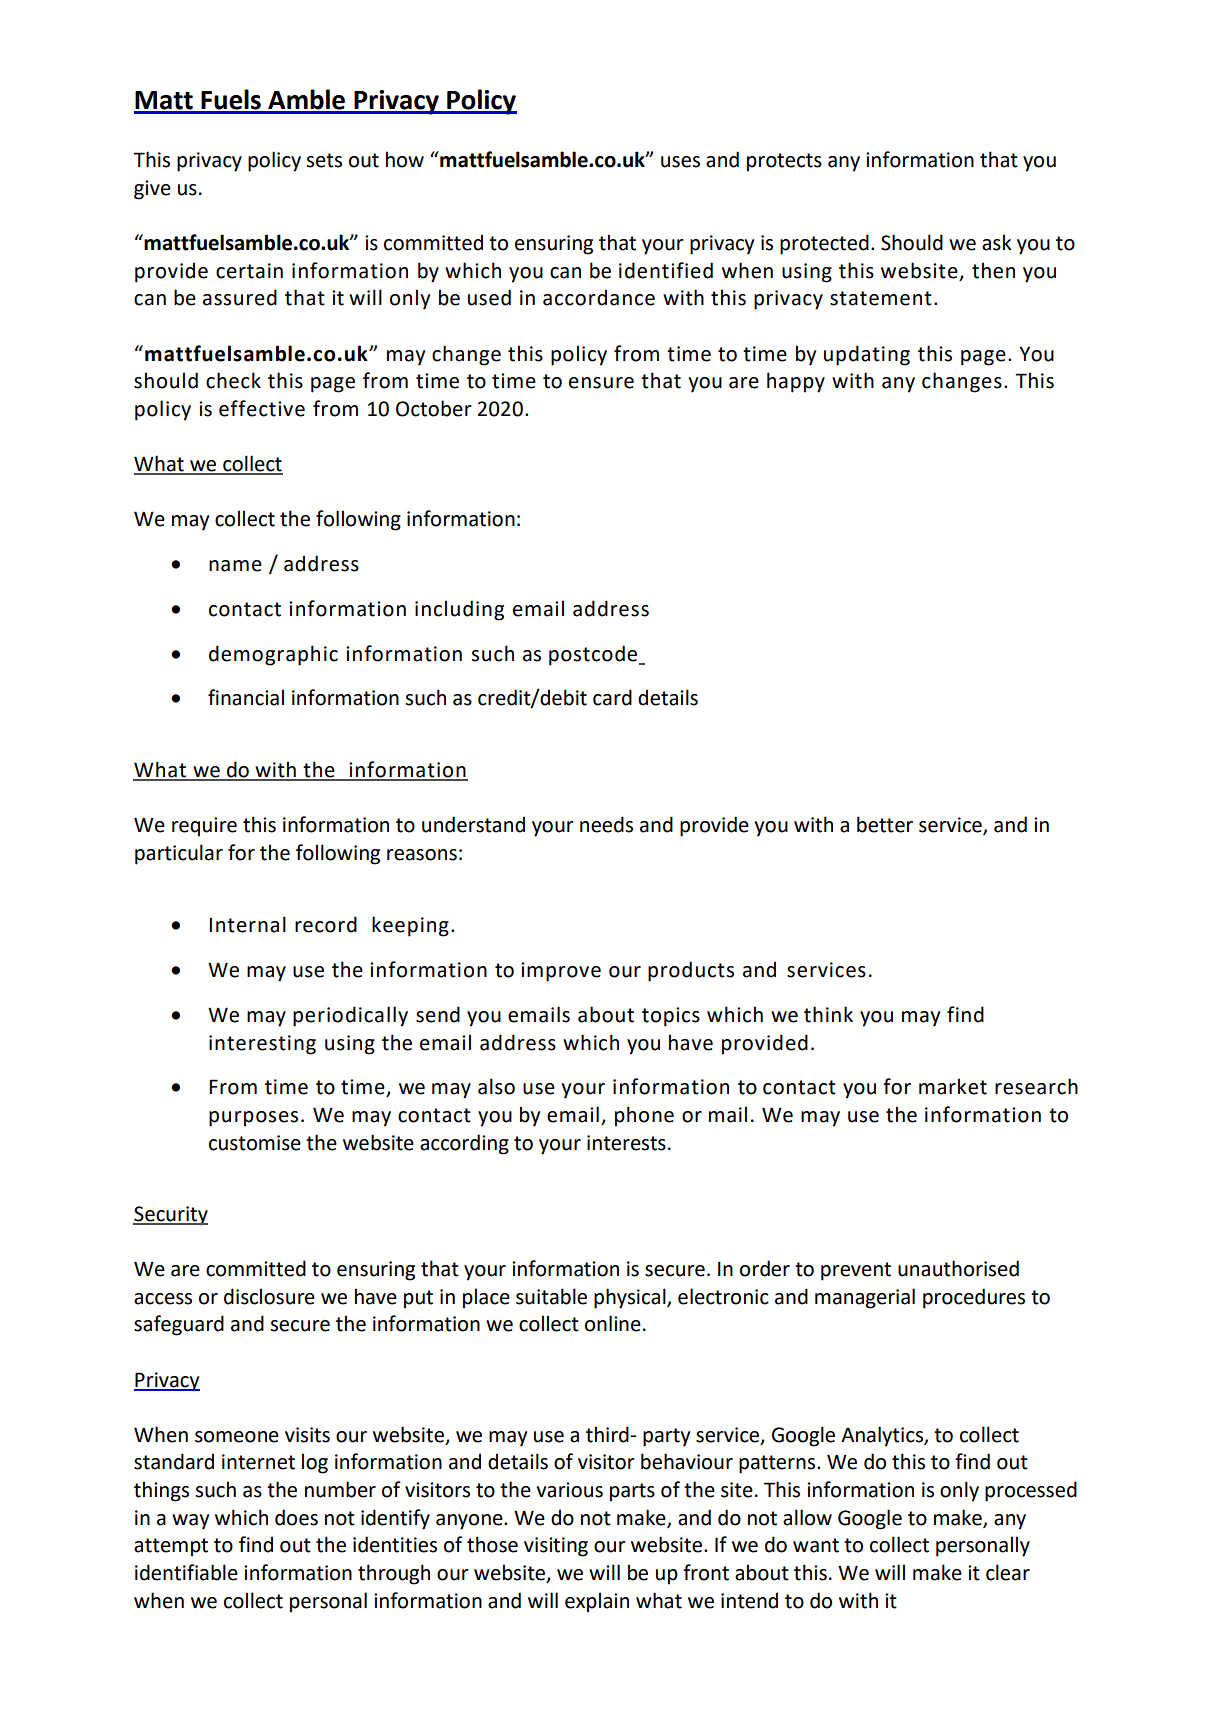 The width and height of the screenshot is (1227, 1735). I want to click on needs, so click(606, 824).
